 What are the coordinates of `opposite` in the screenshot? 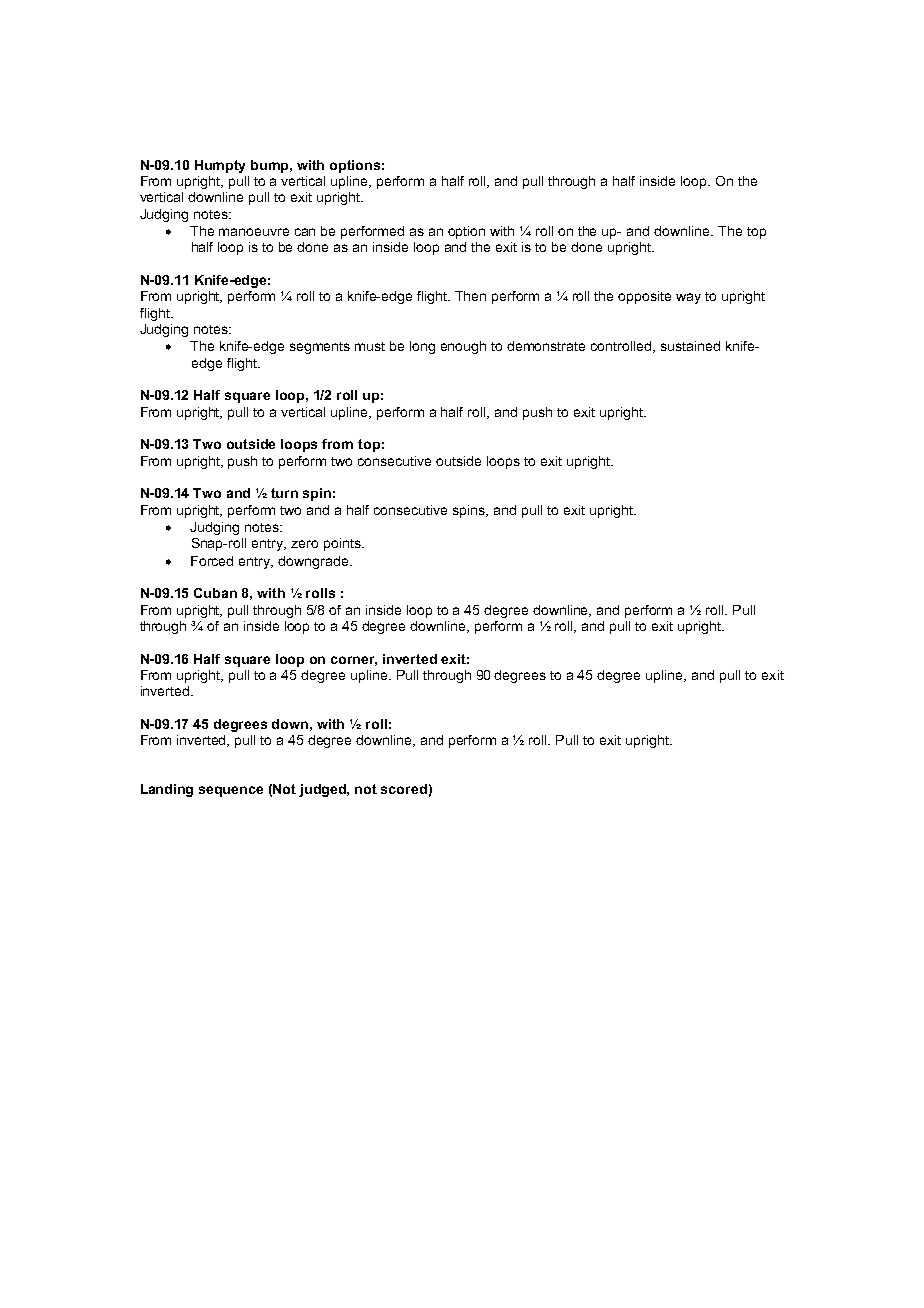 It's located at (644, 297).
